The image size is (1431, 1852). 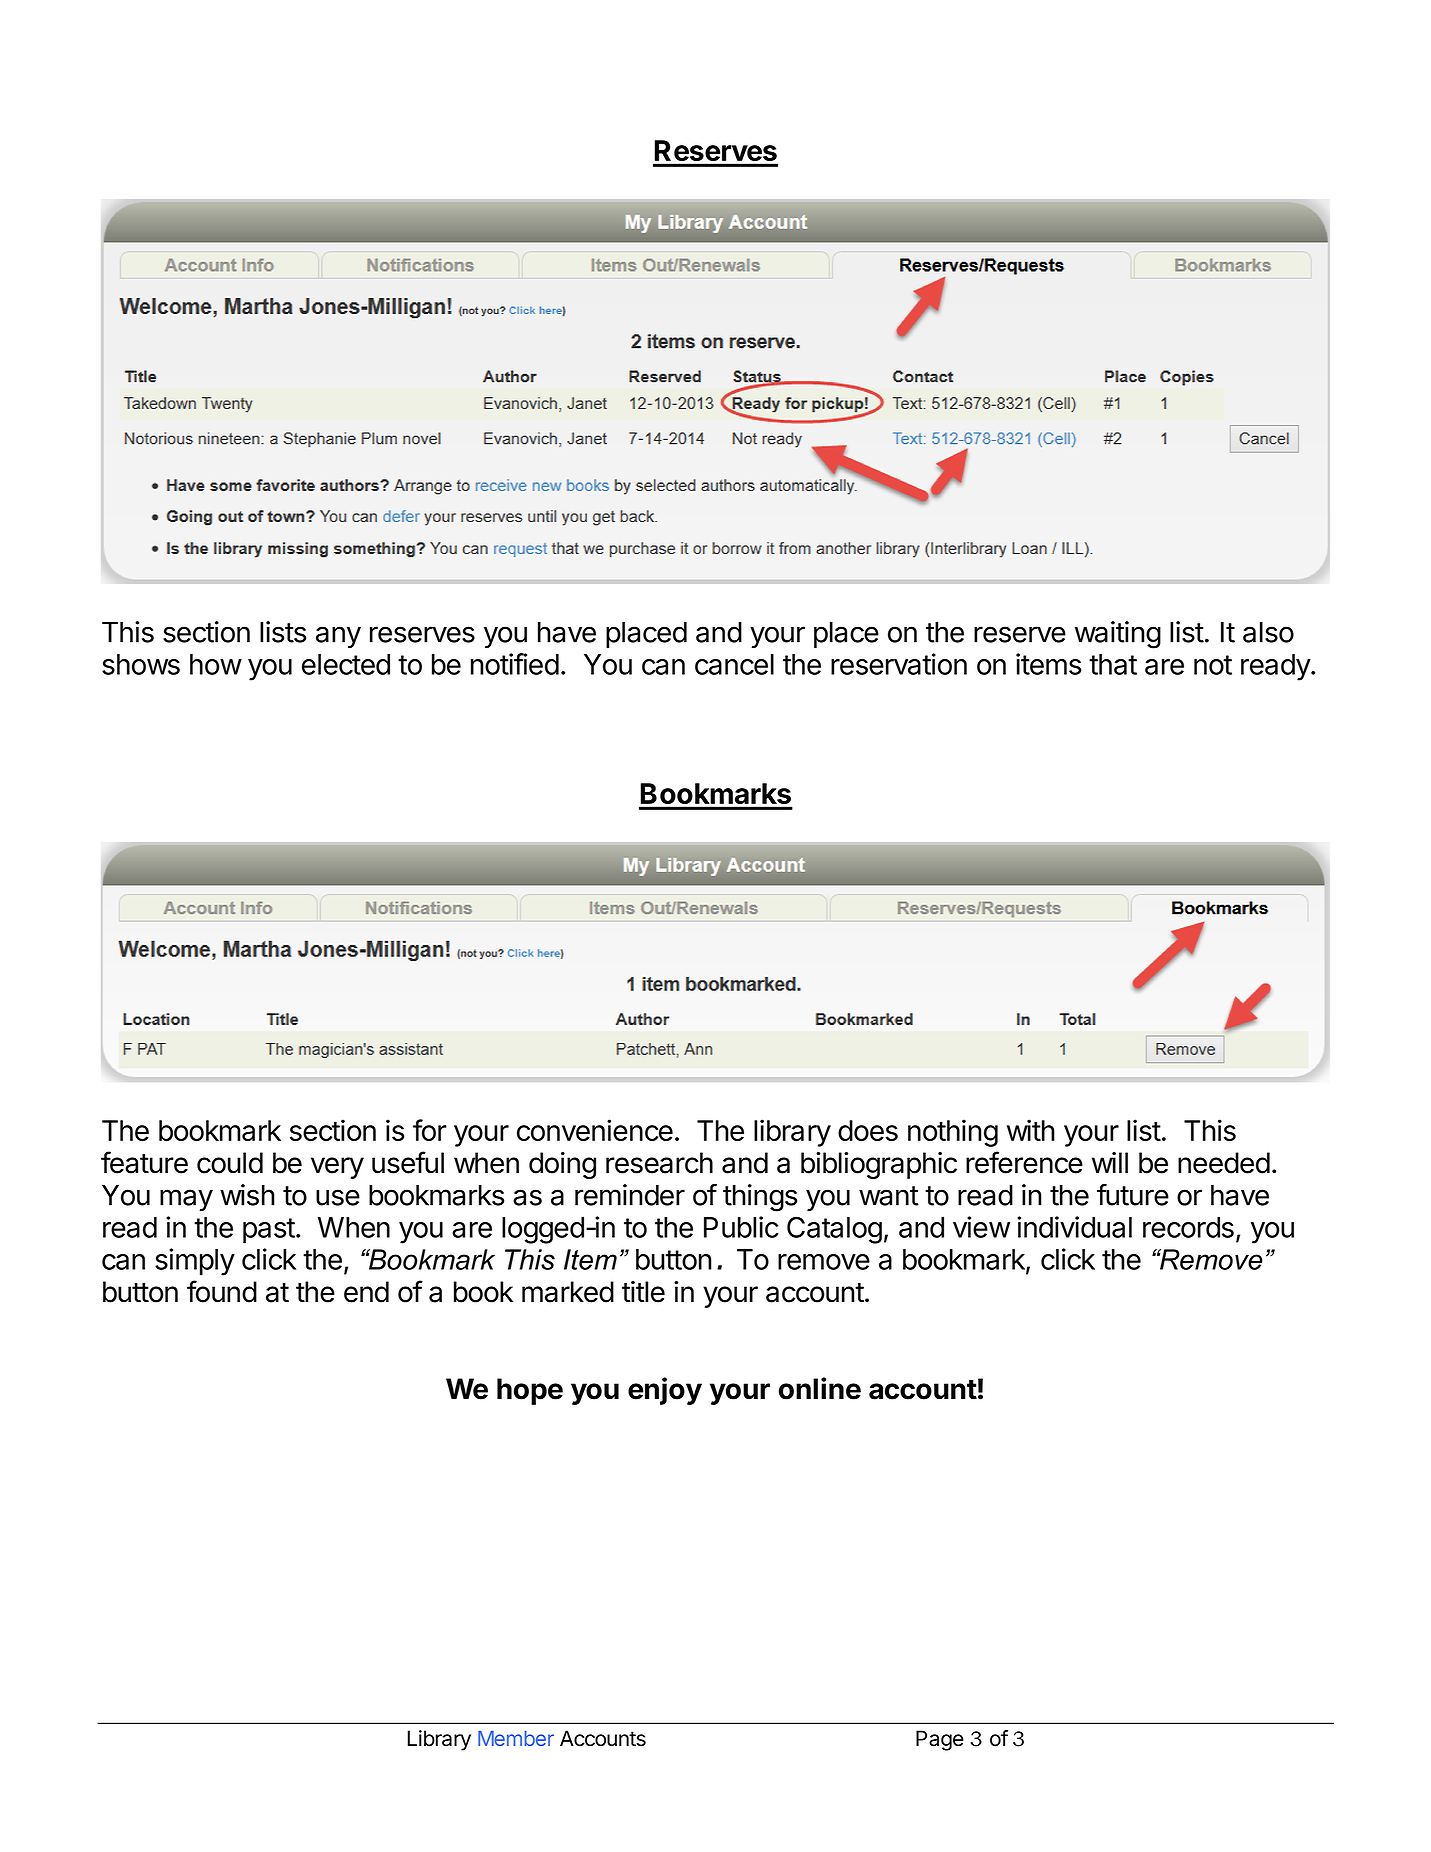 I want to click on that, so click(x=1113, y=664).
